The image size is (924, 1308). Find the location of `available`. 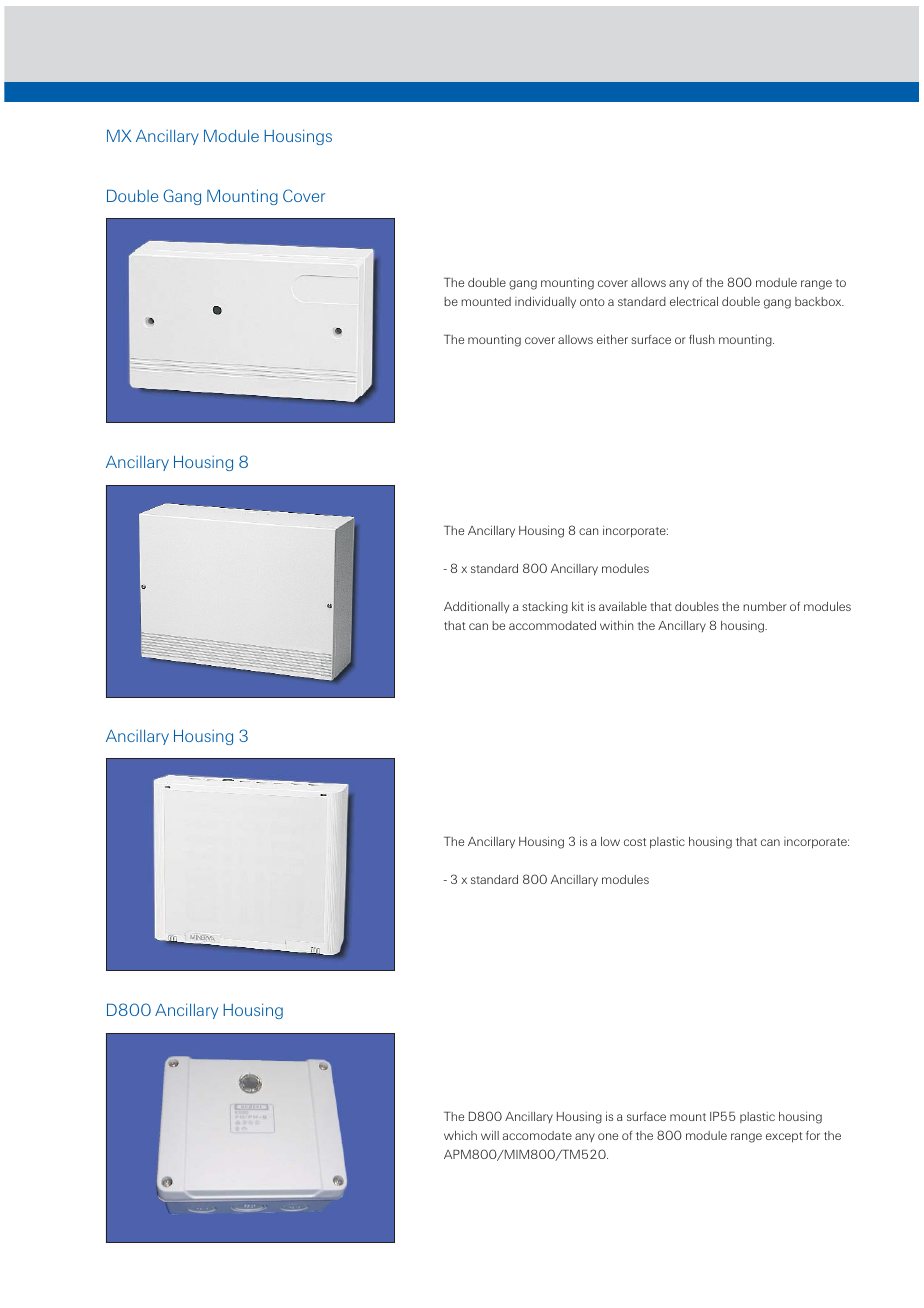

available is located at coordinates (623, 606).
